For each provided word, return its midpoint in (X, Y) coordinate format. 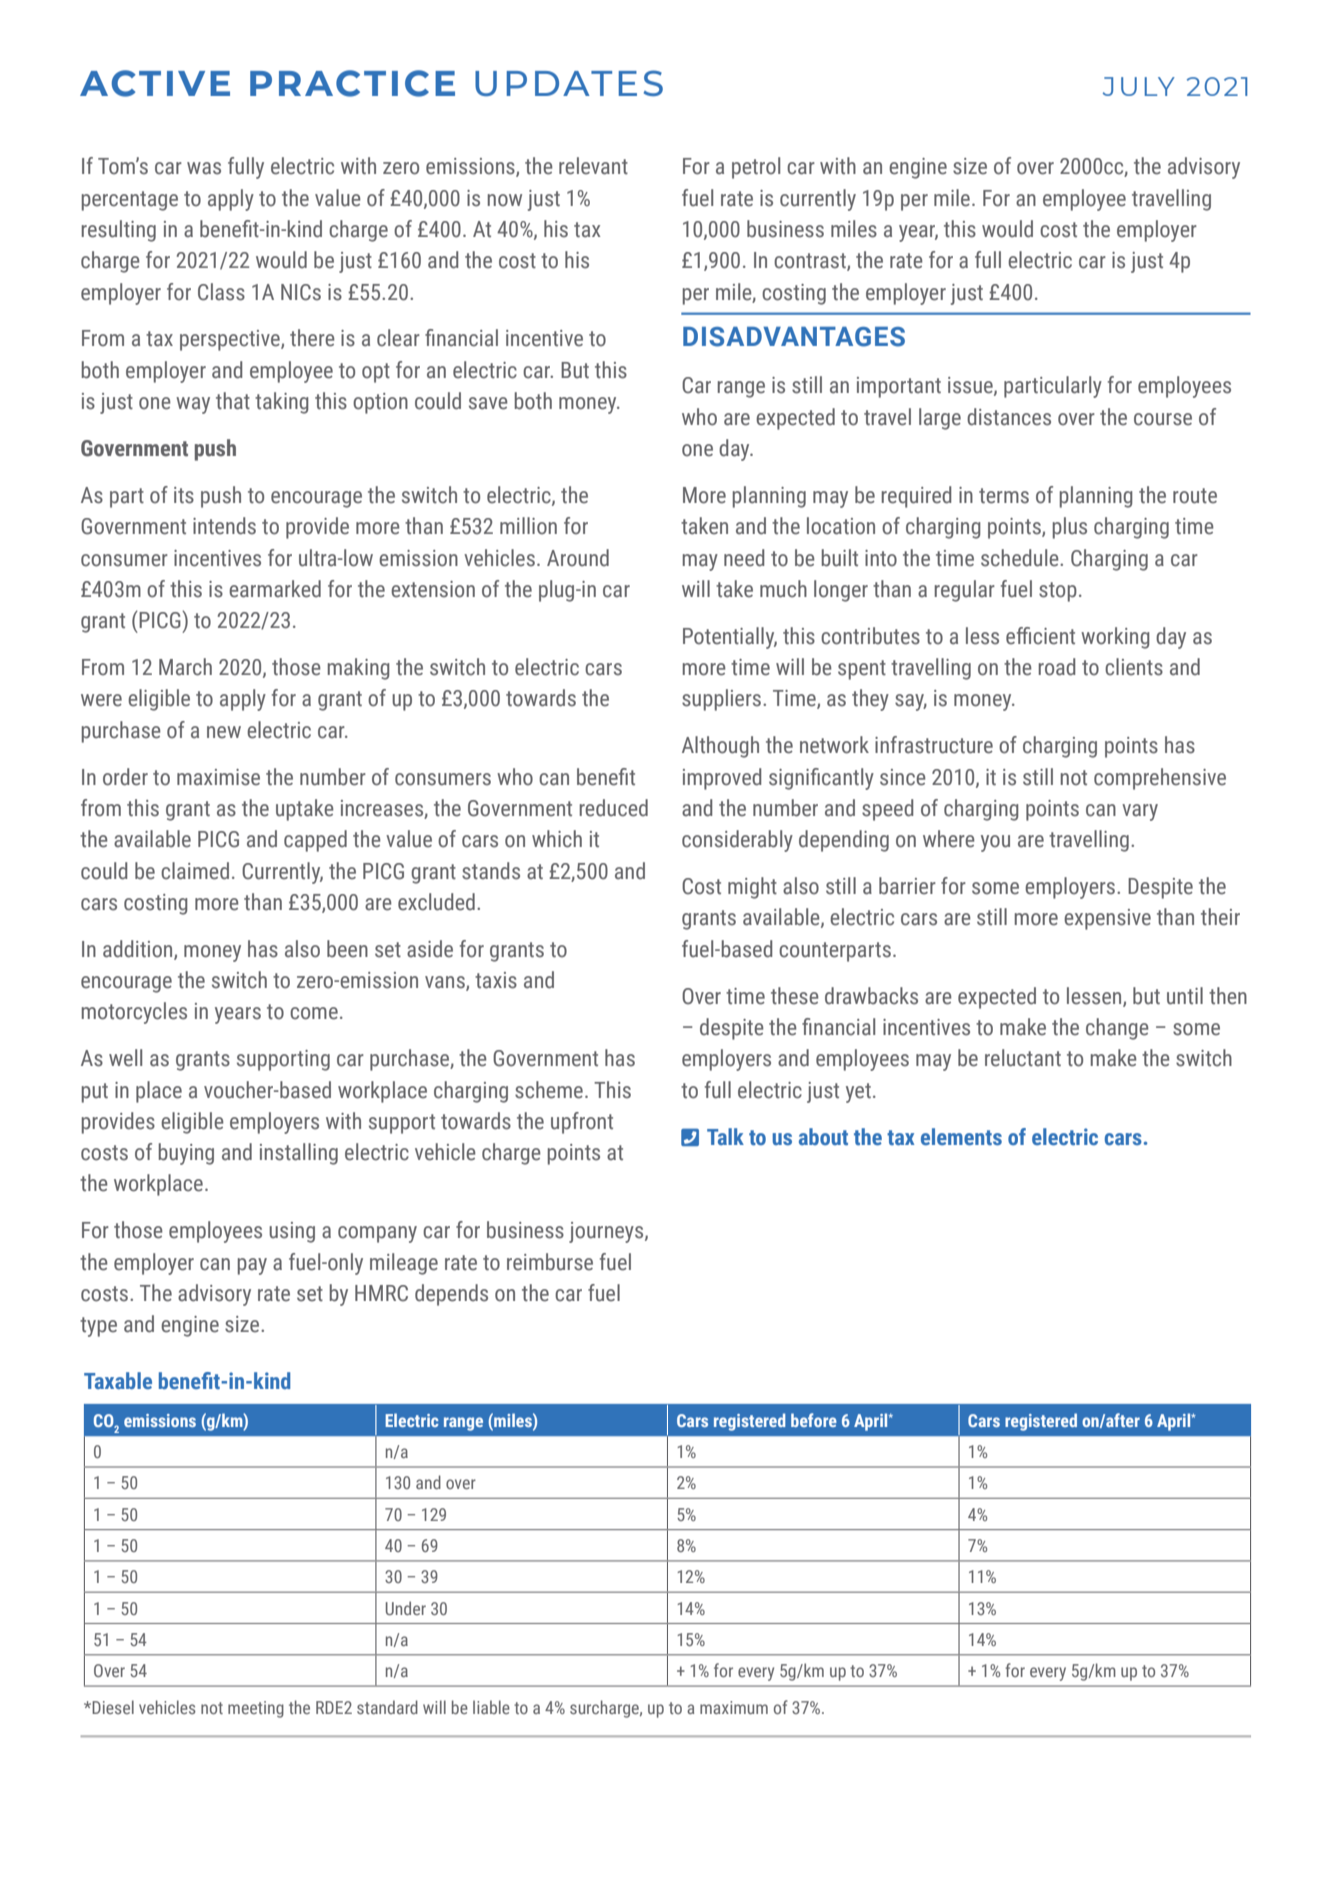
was (204, 168)
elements (961, 1137)
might (752, 888)
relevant (593, 166)
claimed (195, 871)
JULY (1139, 86)
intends (224, 526)
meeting (256, 1709)
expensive (1107, 919)
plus (1070, 528)
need (744, 558)
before (814, 1420)
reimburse (550, 1262)
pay (252, 1266)
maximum (734, 1707)
